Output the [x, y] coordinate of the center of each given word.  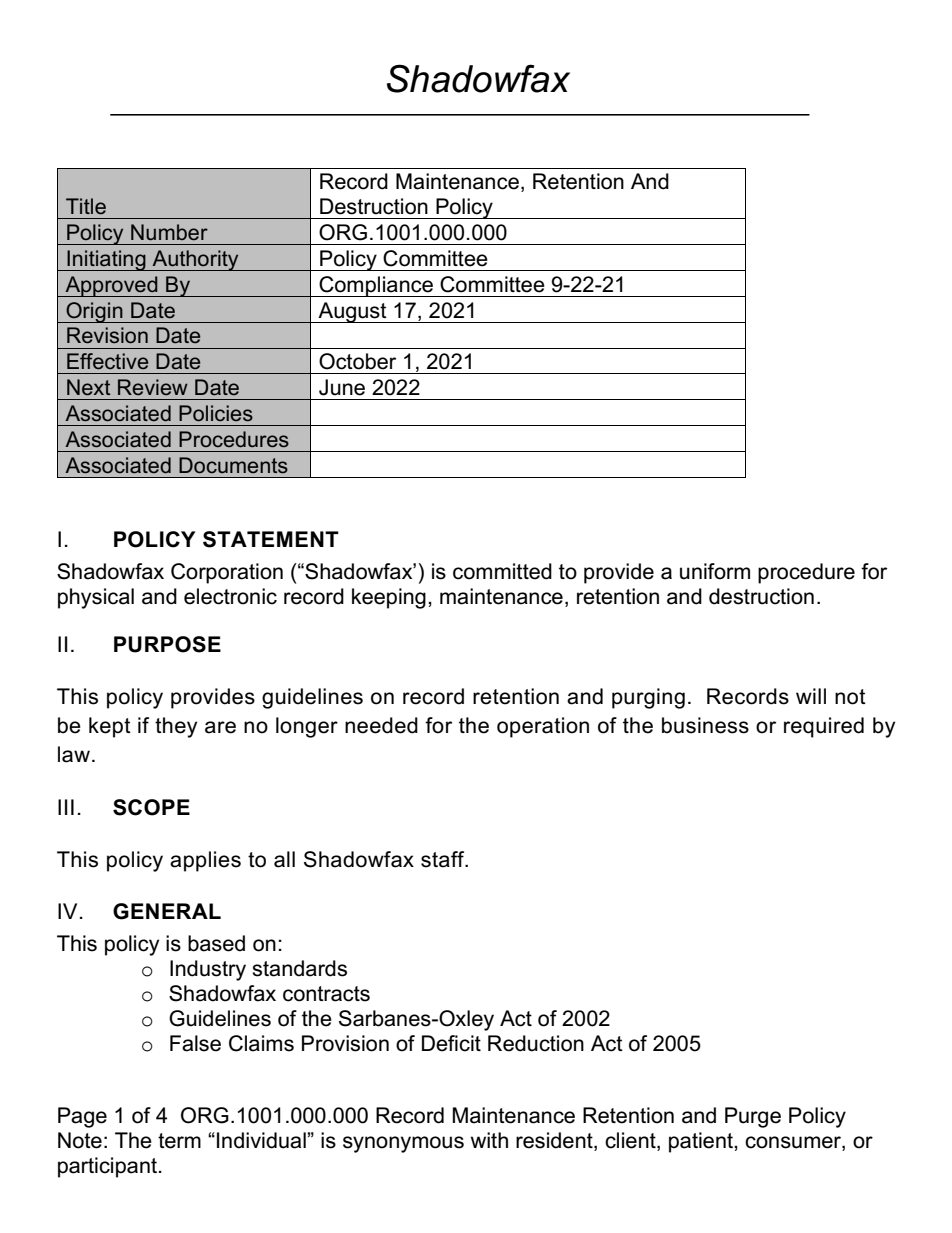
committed [502, 571]
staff [444, 859]
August [352, 312]
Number [169, 232]
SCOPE [151, 807]
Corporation [227, 573]
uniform [715, 571]
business [705, 725]
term [179, 1141]
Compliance [376, 286]
